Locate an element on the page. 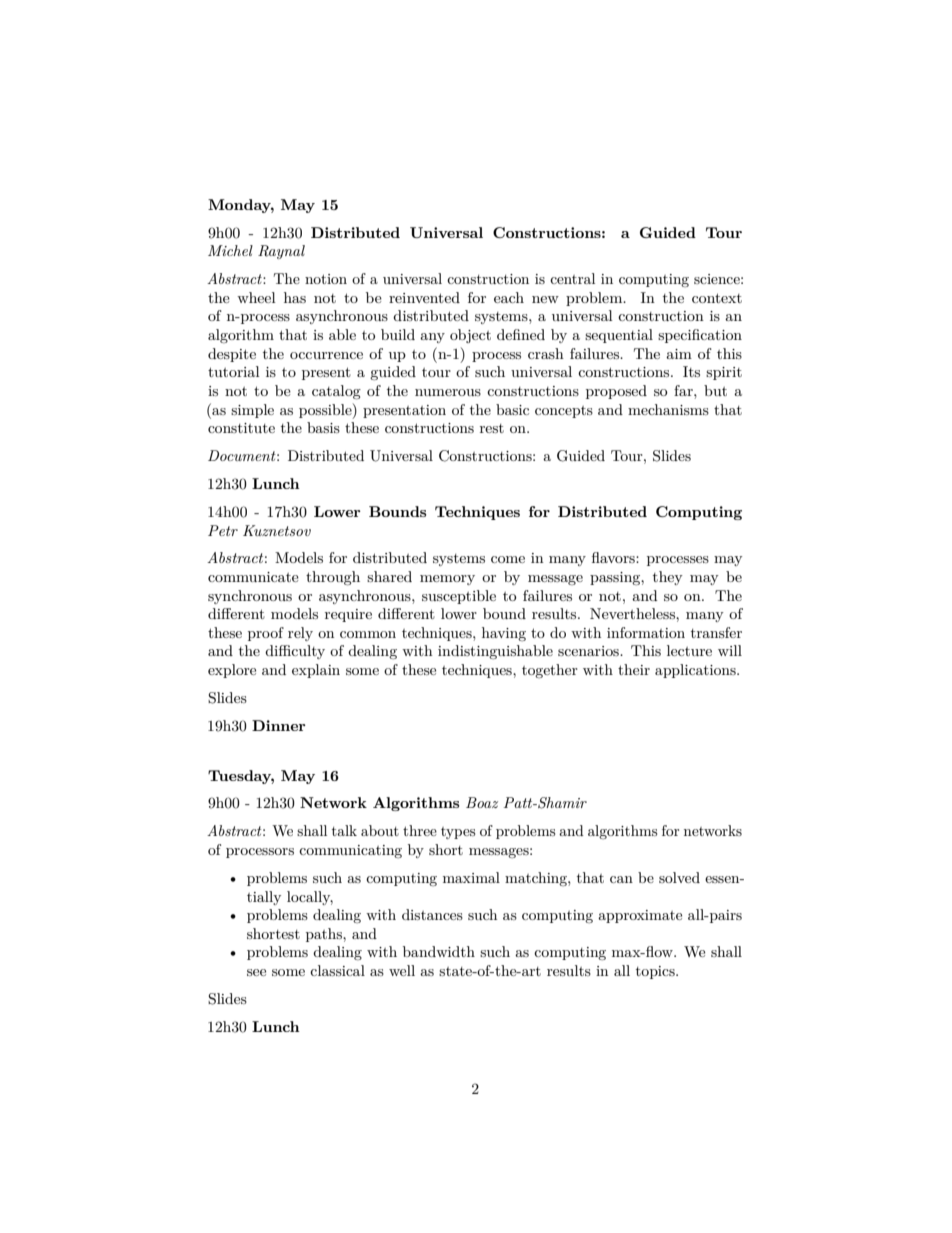 This page has height=1233, width=952. has is located at coordinates (295, 297).
